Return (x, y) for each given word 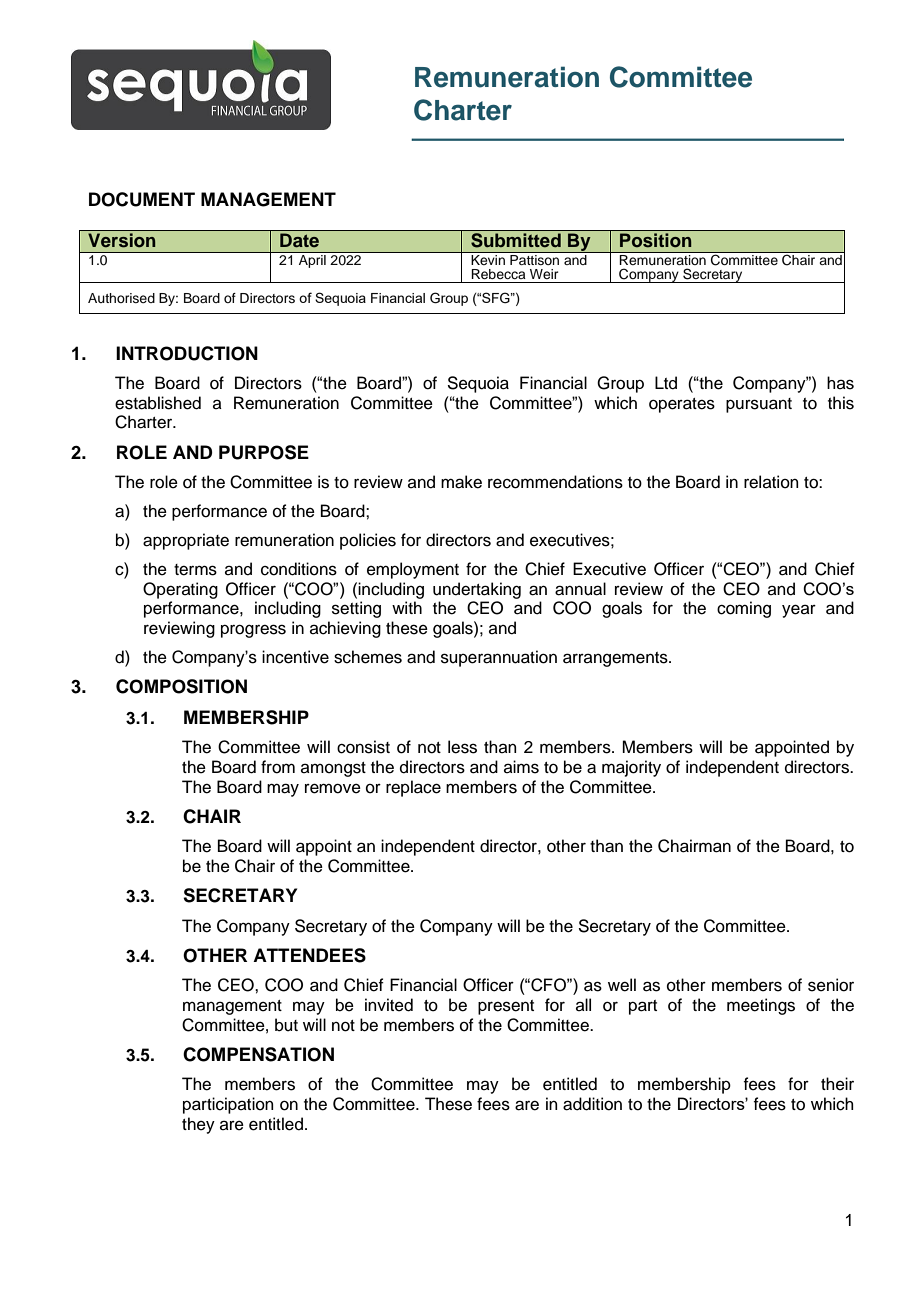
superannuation (499, 658)
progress (253, 631)
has (840, 383)
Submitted (516, 239)
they (198, 1125)
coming (744, 609)
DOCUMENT (142, 199)
